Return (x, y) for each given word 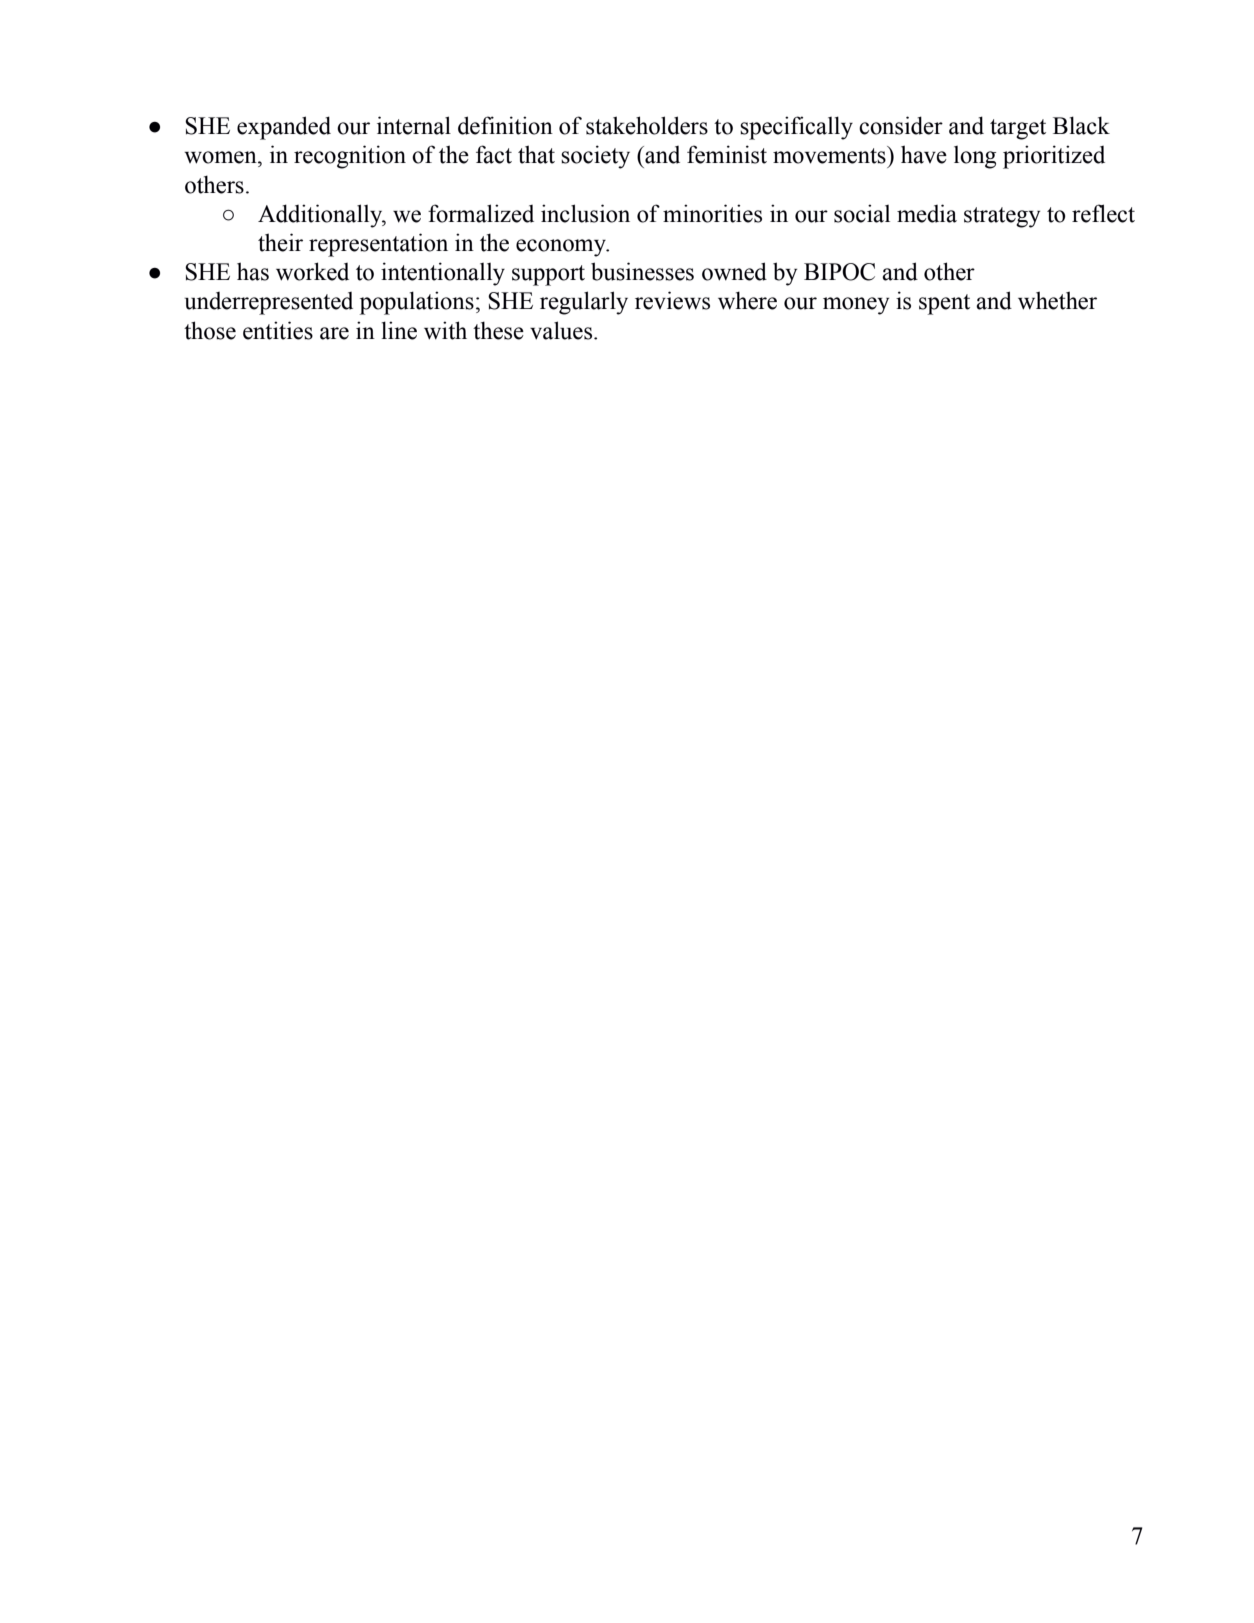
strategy (1002, 217)
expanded (284, 128)
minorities (712, 213)
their (280, 242)
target (1018, 129)
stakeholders (647, 125)
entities (278, 330)
